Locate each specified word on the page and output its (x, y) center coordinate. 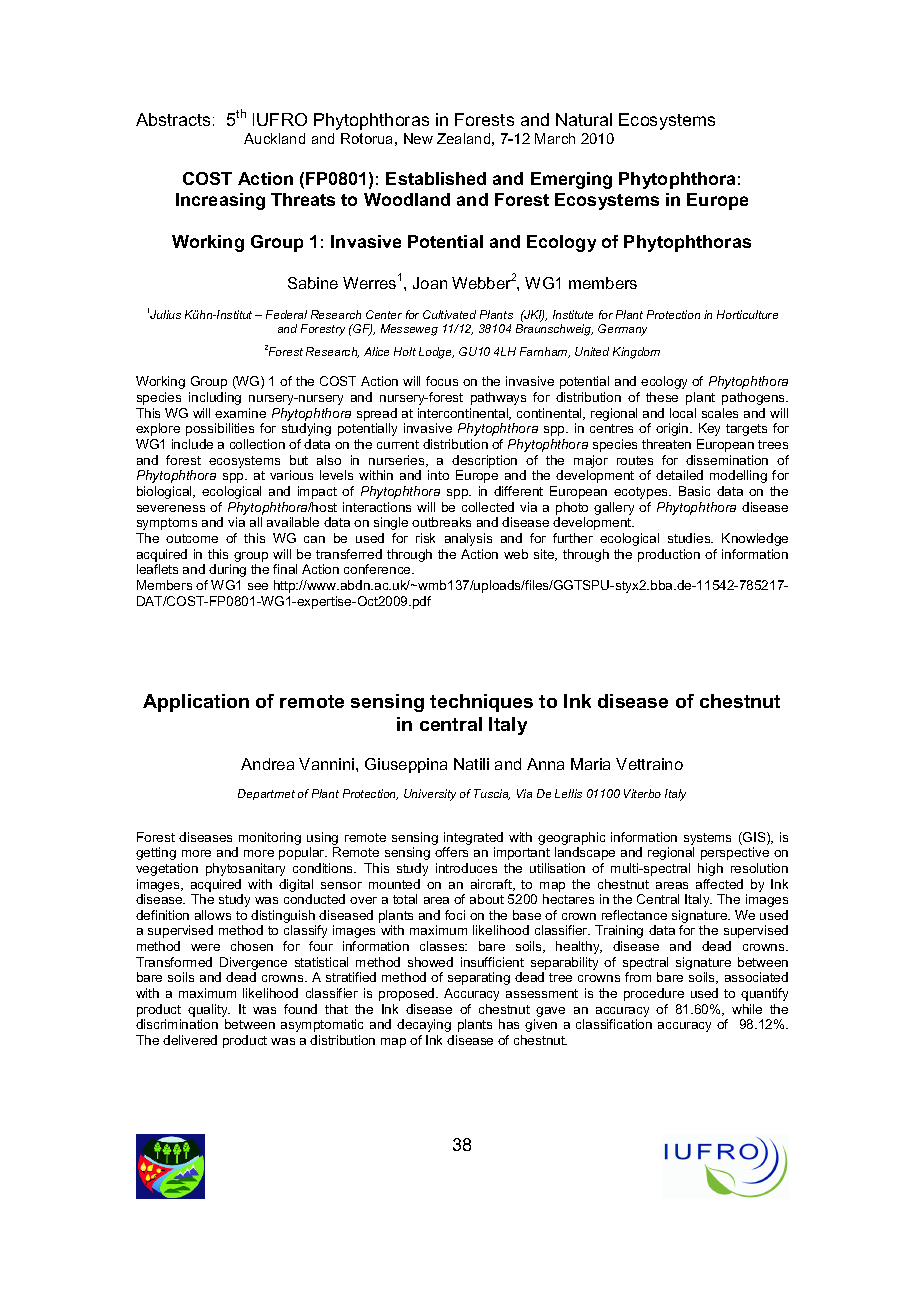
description (484, 461)
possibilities (220, 429)
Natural (584, 119)
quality (209, 1012)
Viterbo (642, 793)
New (418, 138)
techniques (481, 703)
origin (673, 429)
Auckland (274, 138)
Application (196, 703)
